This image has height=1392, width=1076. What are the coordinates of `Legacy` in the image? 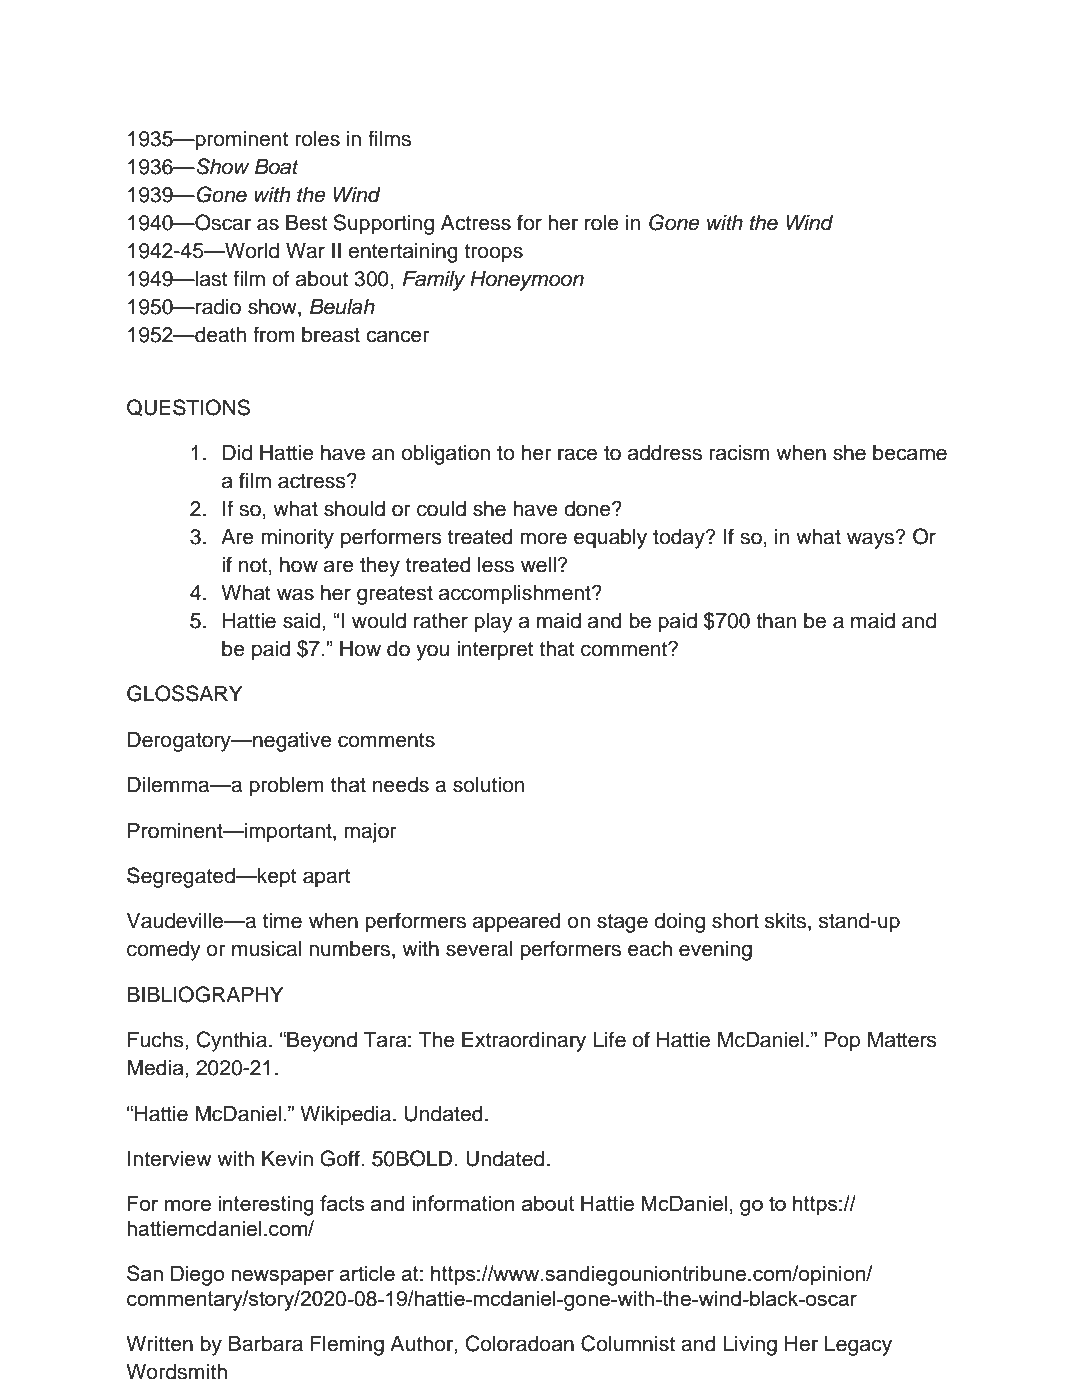 It's located at (858, 1346).
